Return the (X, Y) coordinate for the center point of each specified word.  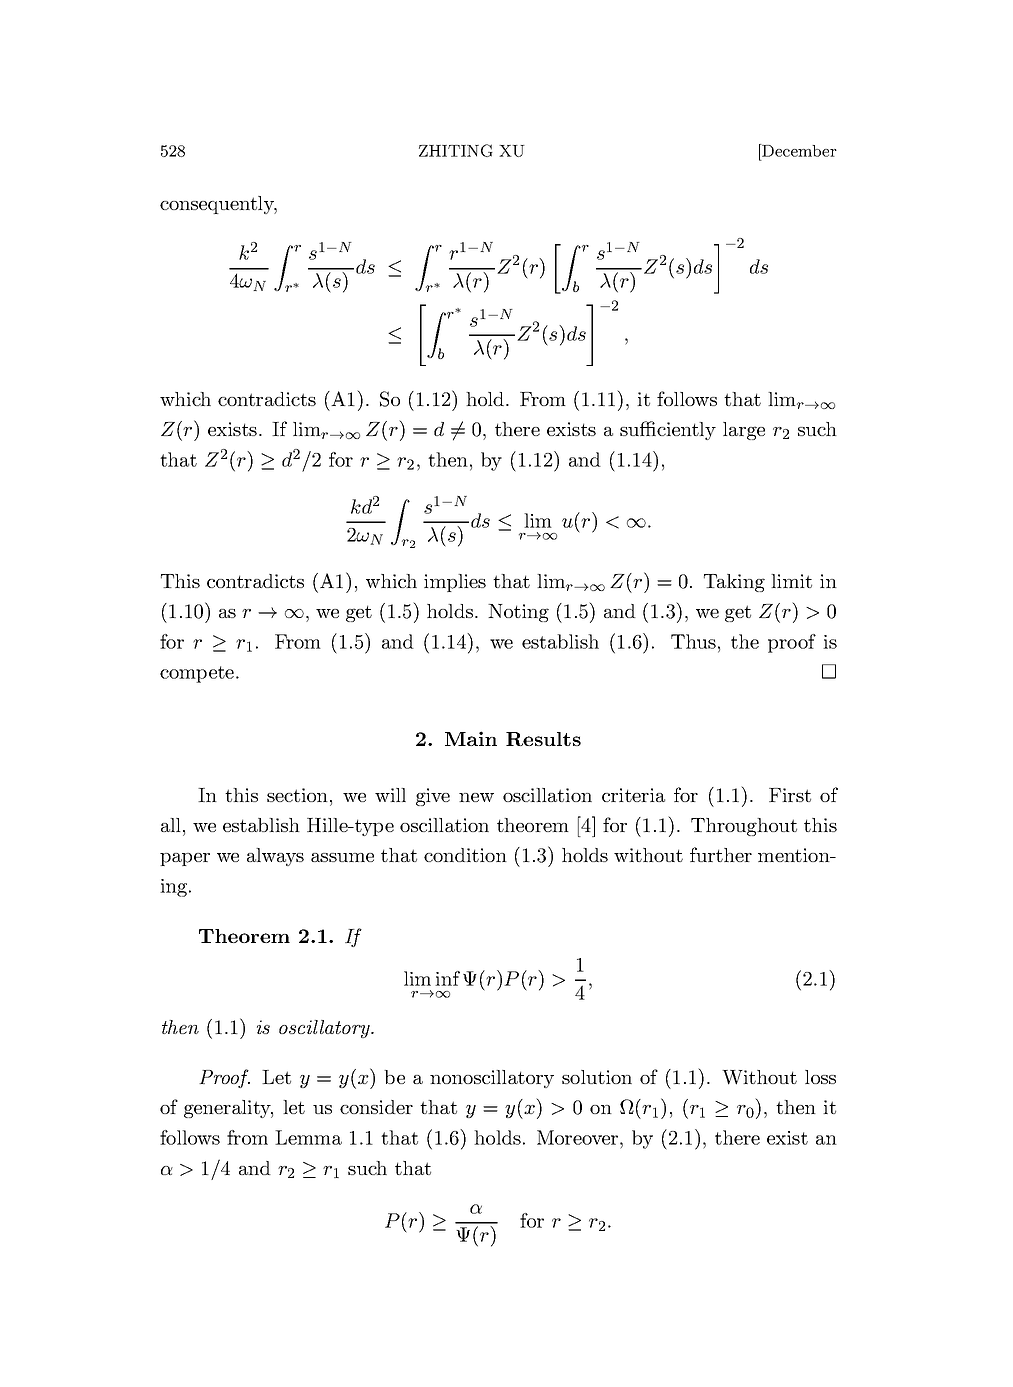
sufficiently (668, 430)
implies (455, 583)
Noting (518, 613)
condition (465, 855)
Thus (693, 641)
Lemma (308, 1137)
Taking (734, 583)
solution (597, 1077)
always (275, 857)
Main (471, 738)
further (721, 854)
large (744, 431)
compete (197, 674)
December (798, 150)
